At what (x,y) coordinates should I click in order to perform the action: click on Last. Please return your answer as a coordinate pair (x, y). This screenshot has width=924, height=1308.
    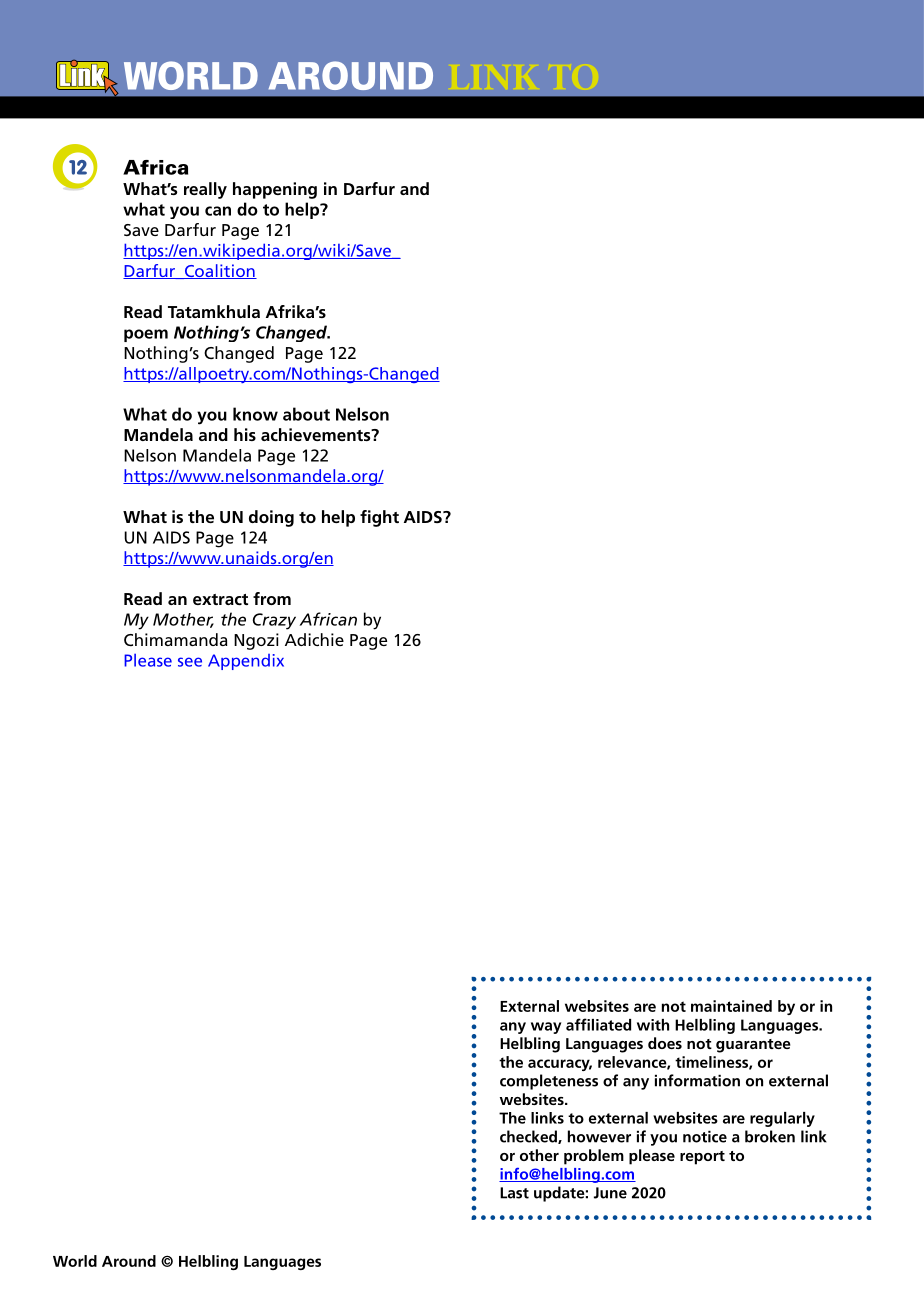
    Looking at the image, I should click on (514, 1193).
